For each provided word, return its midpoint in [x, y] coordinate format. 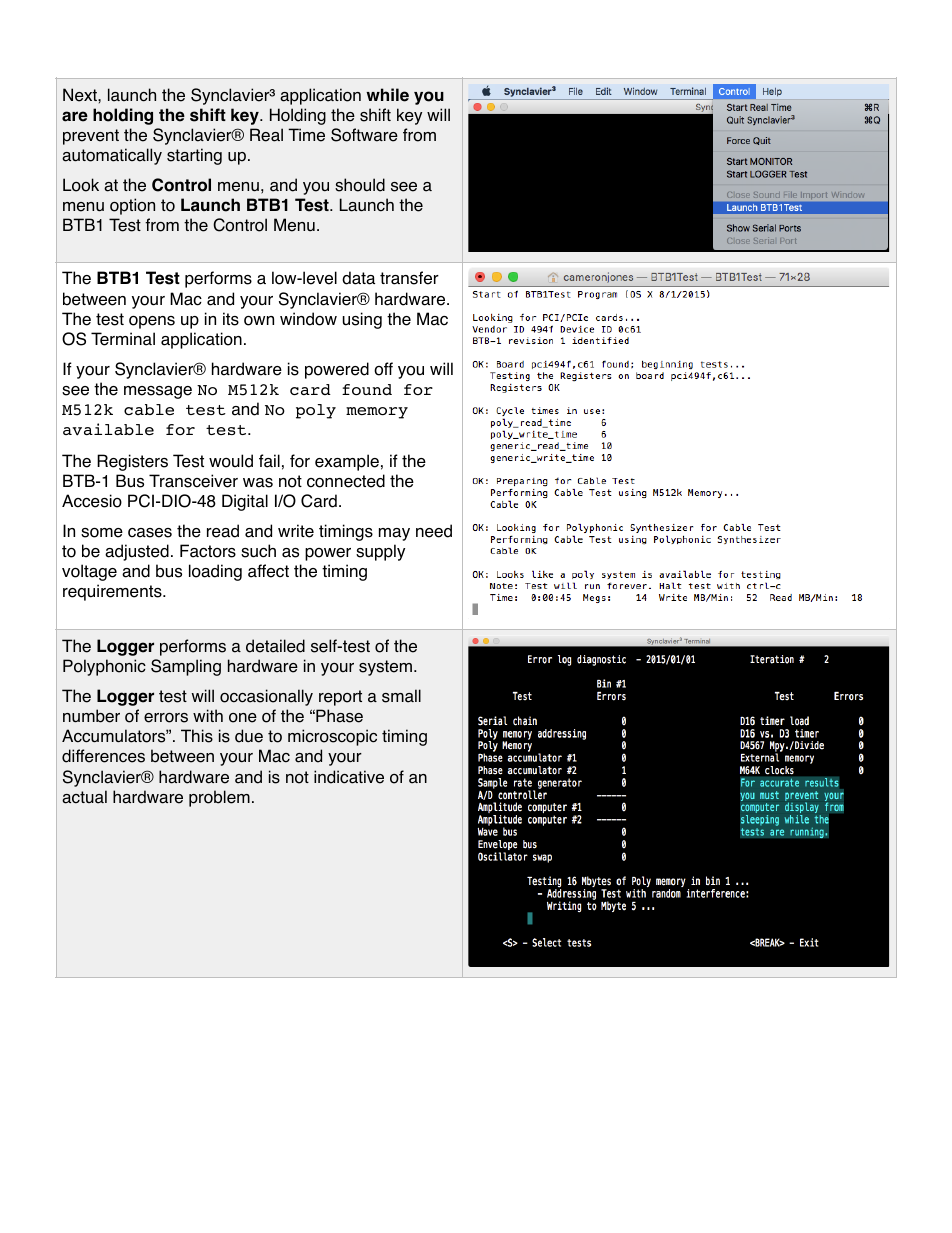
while [387, 95]
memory [377, 413]
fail [269, 461]
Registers [132, 462]
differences [103, 756]
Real [266, 135]
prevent [91, 137]
